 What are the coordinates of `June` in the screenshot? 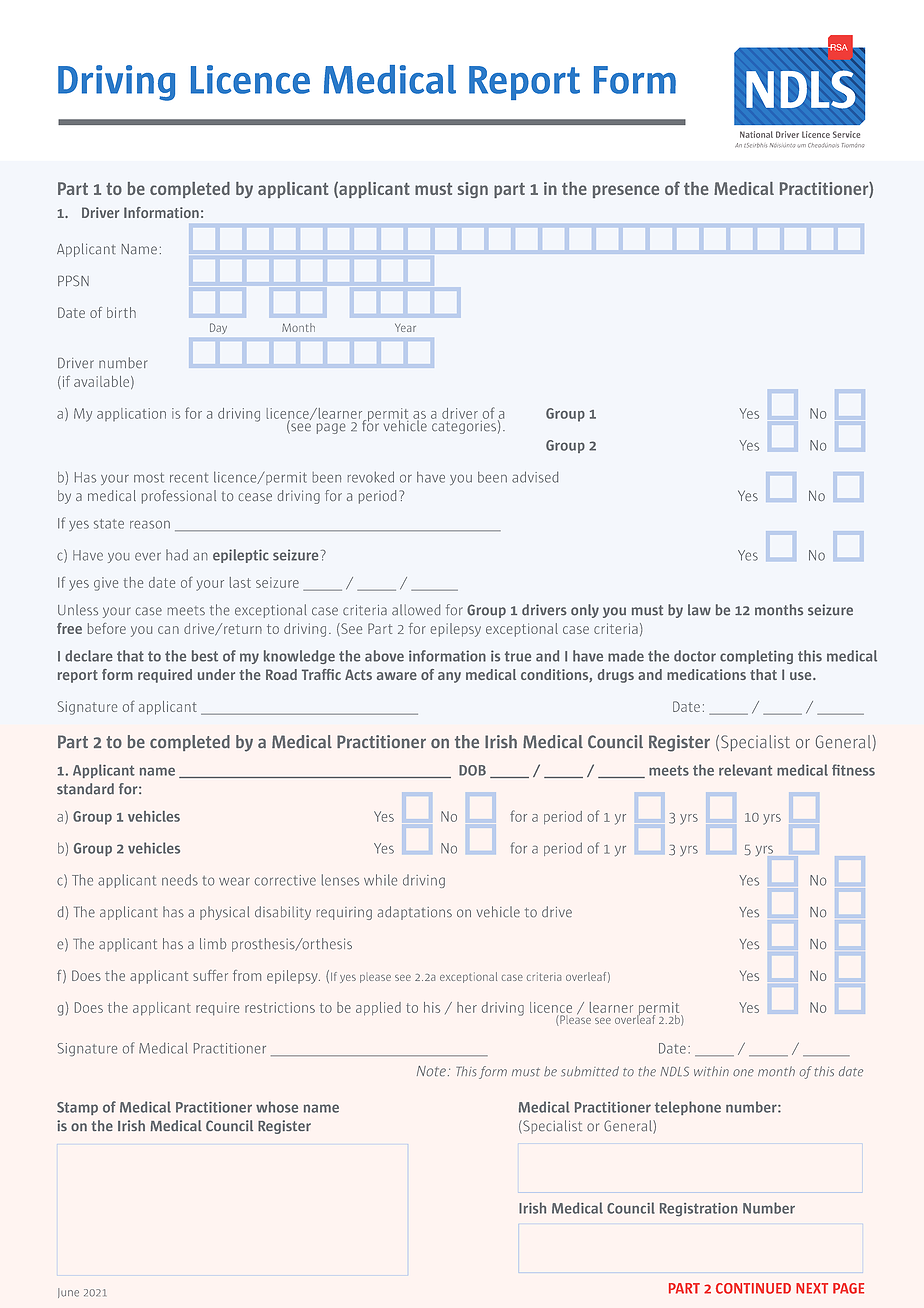 It's located at (68, 1293).
